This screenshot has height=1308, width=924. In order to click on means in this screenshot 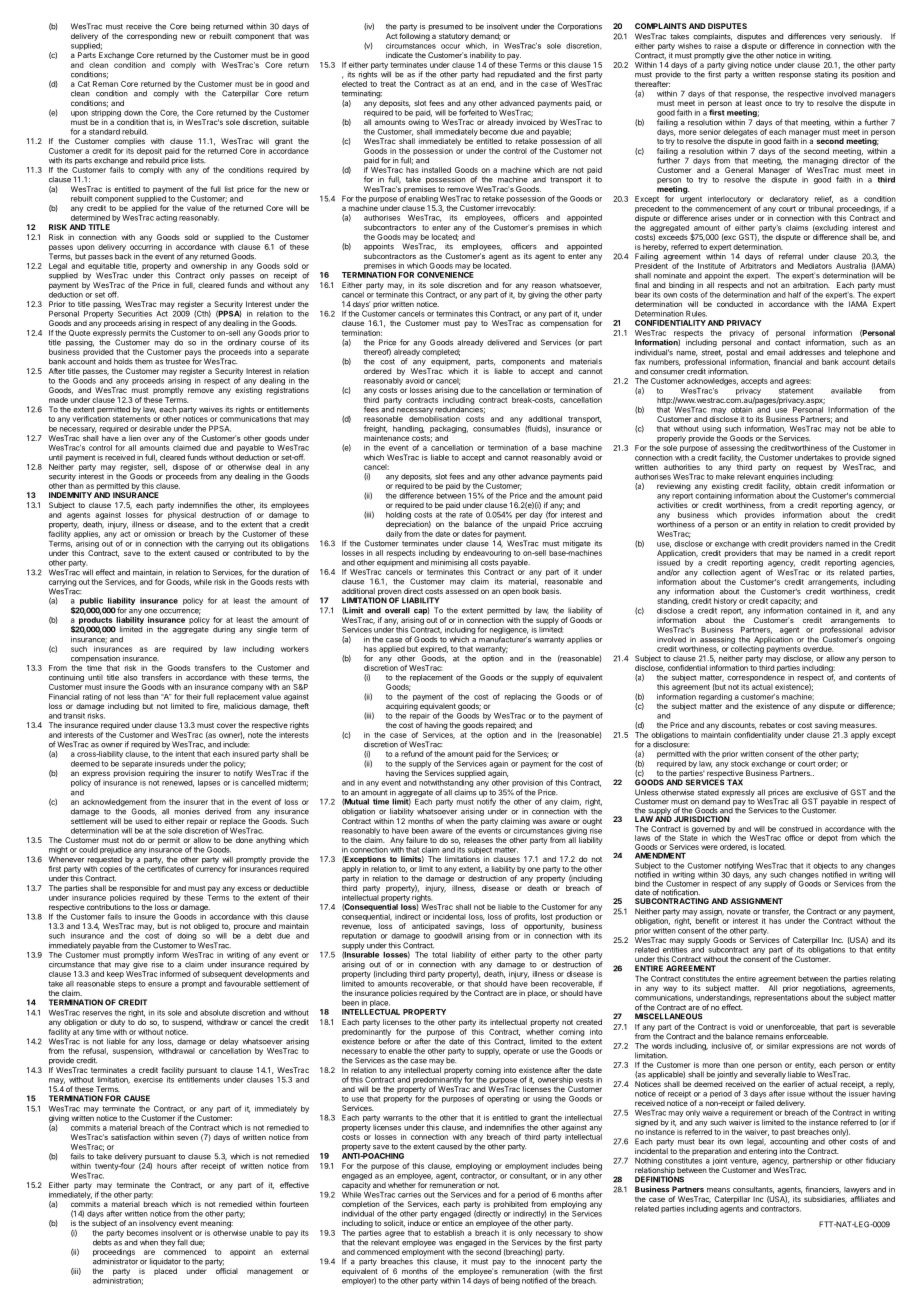, I will do `click(718, 1190)`.
